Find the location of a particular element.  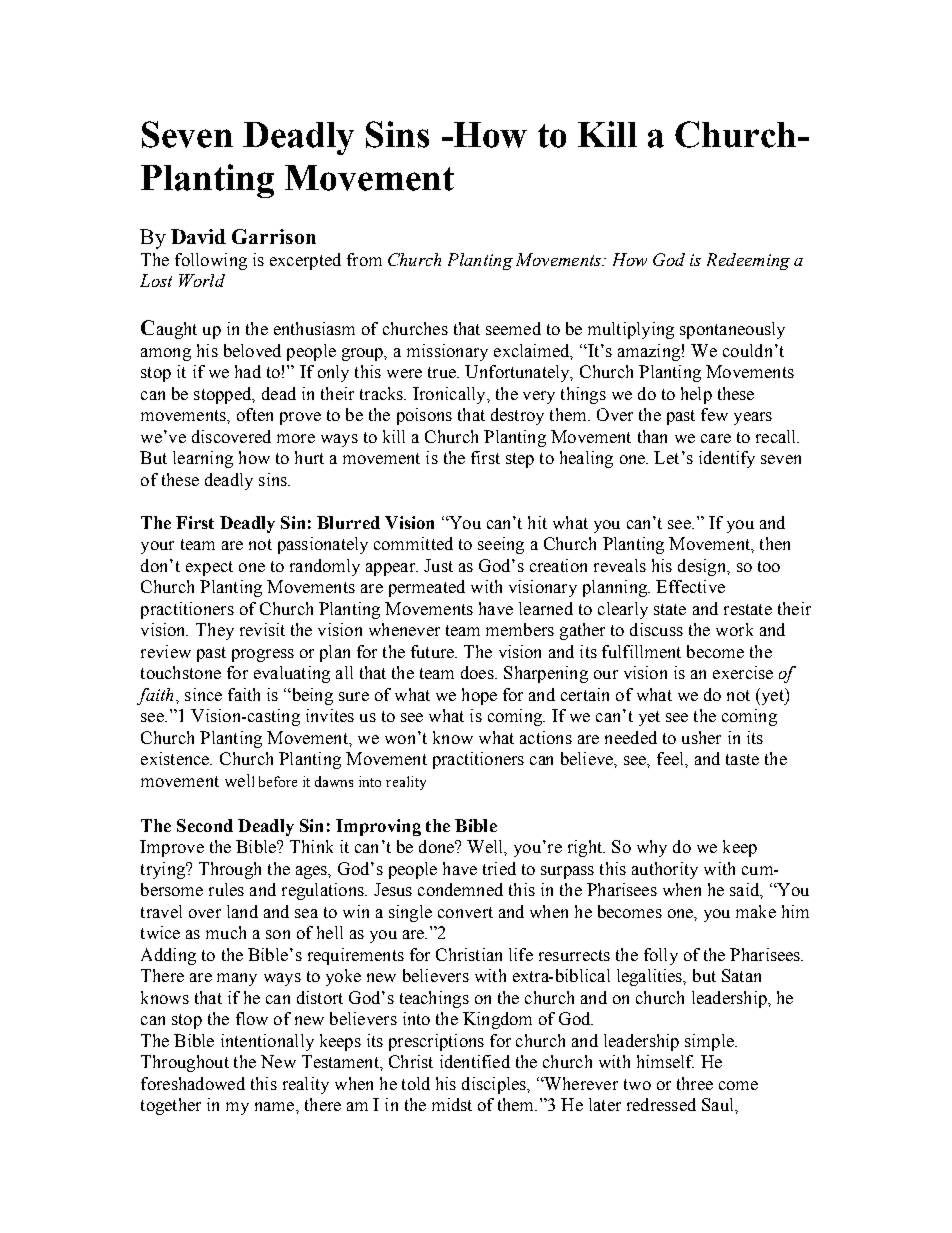

identified is located at coordinates (475, 1061).
